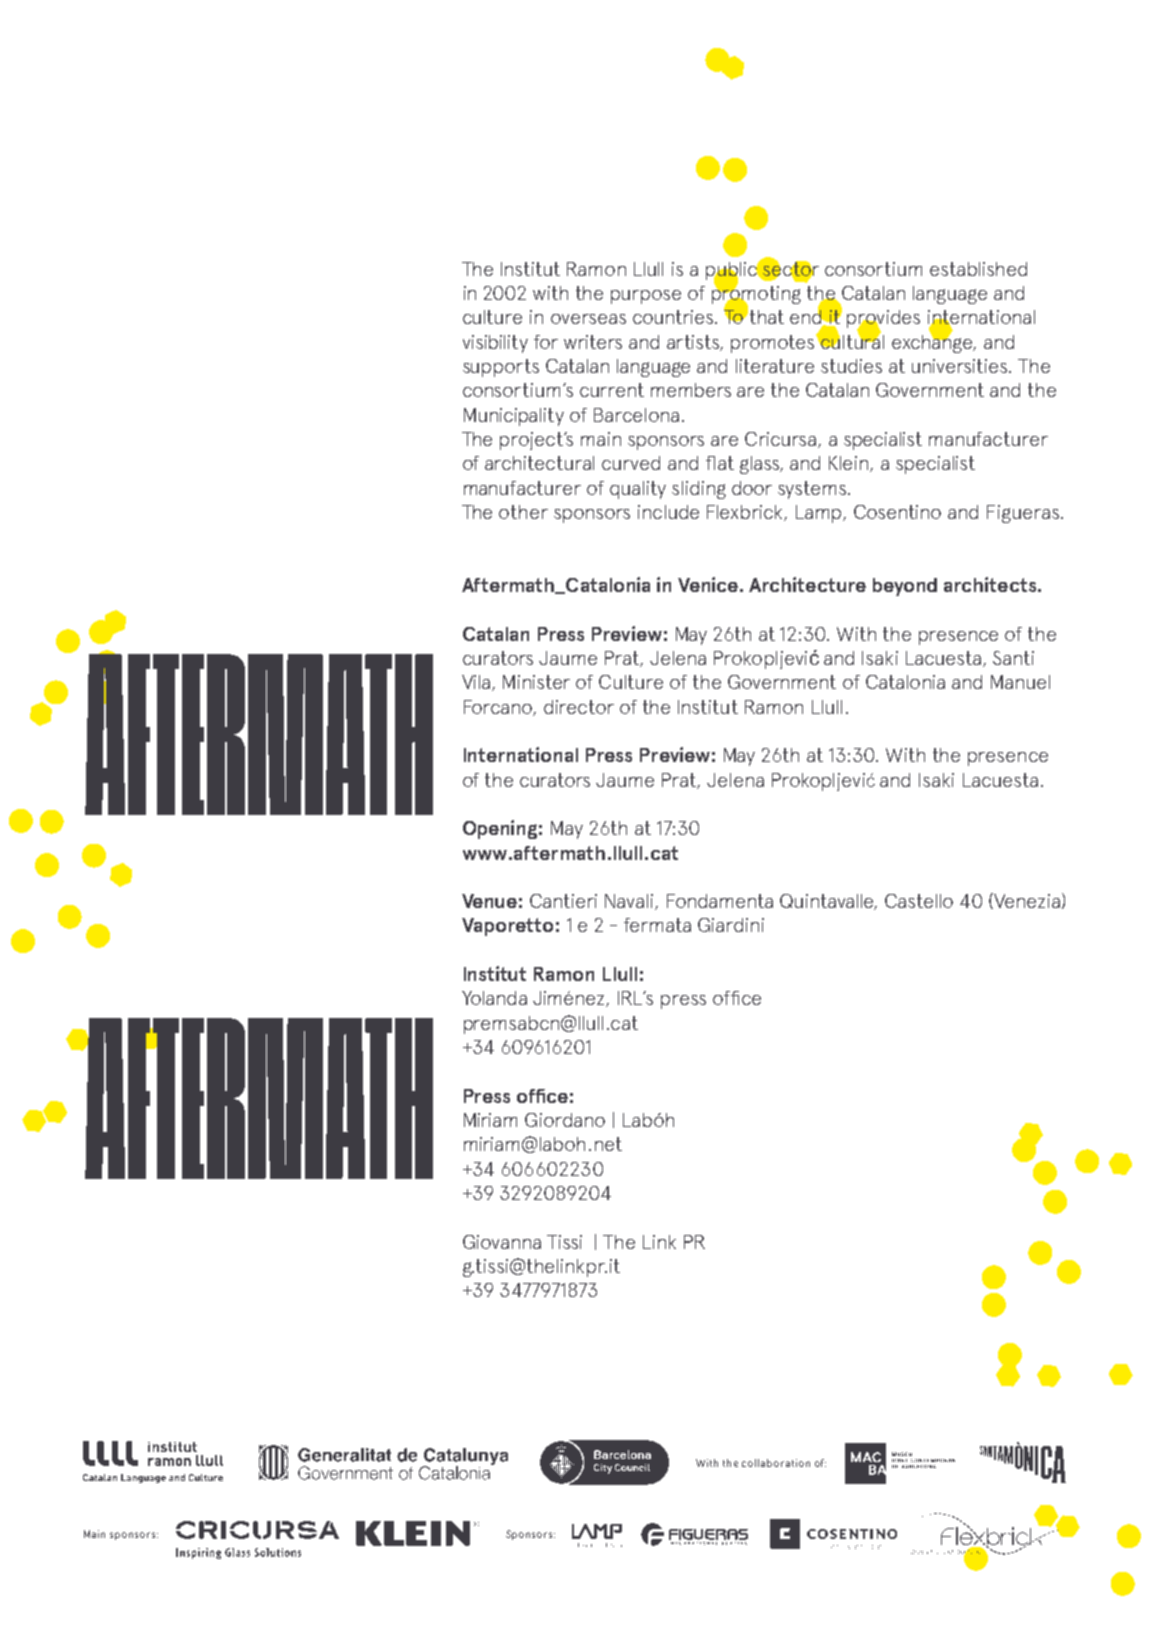 Image resolution: width=1149 pixels, height=1625 pixels. Describe the element at coordinates (919, 901) in the screenshot. I see `Castello` at that location.
